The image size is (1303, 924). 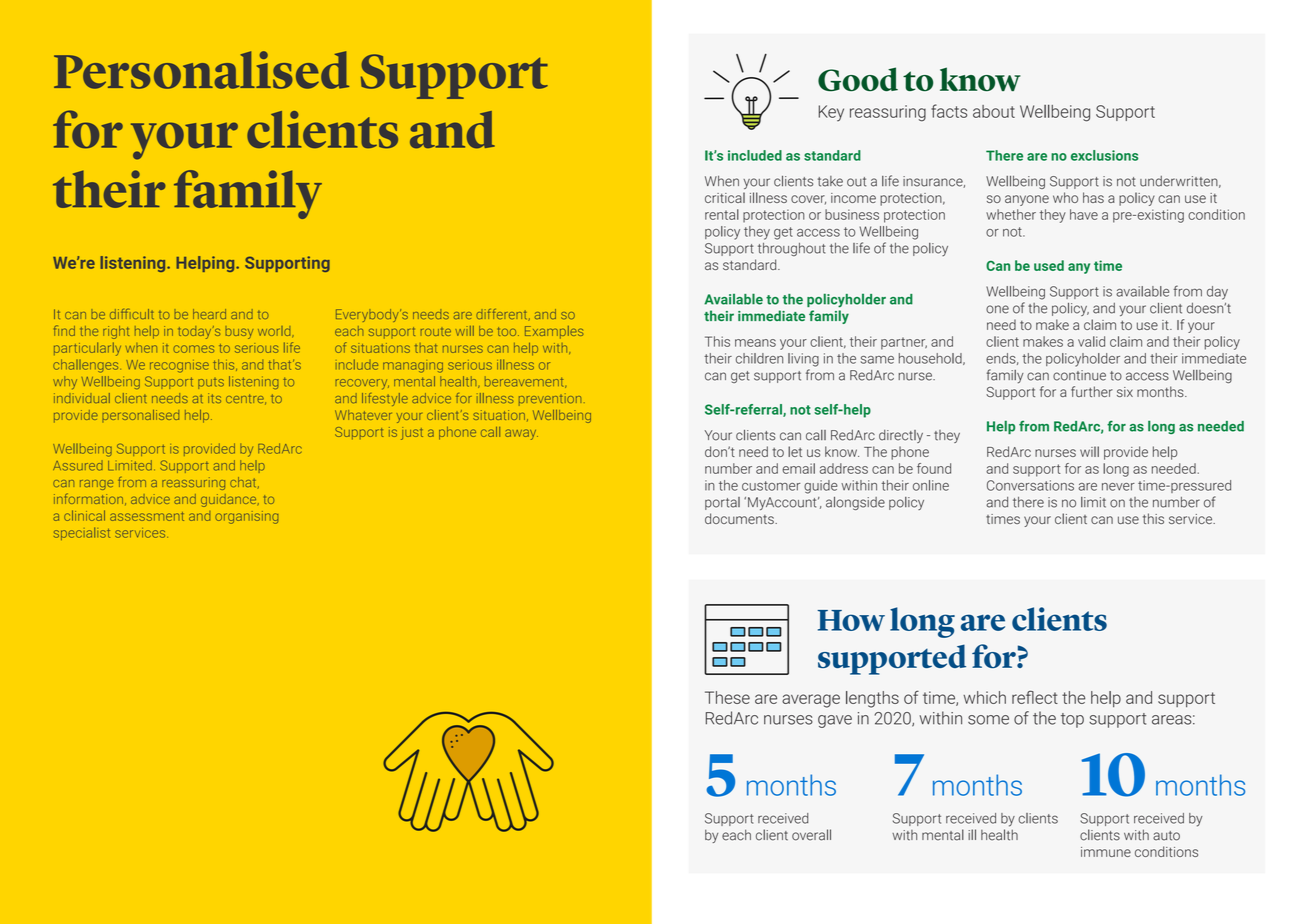 I want to click on heard, so click(x=209, y=314).
